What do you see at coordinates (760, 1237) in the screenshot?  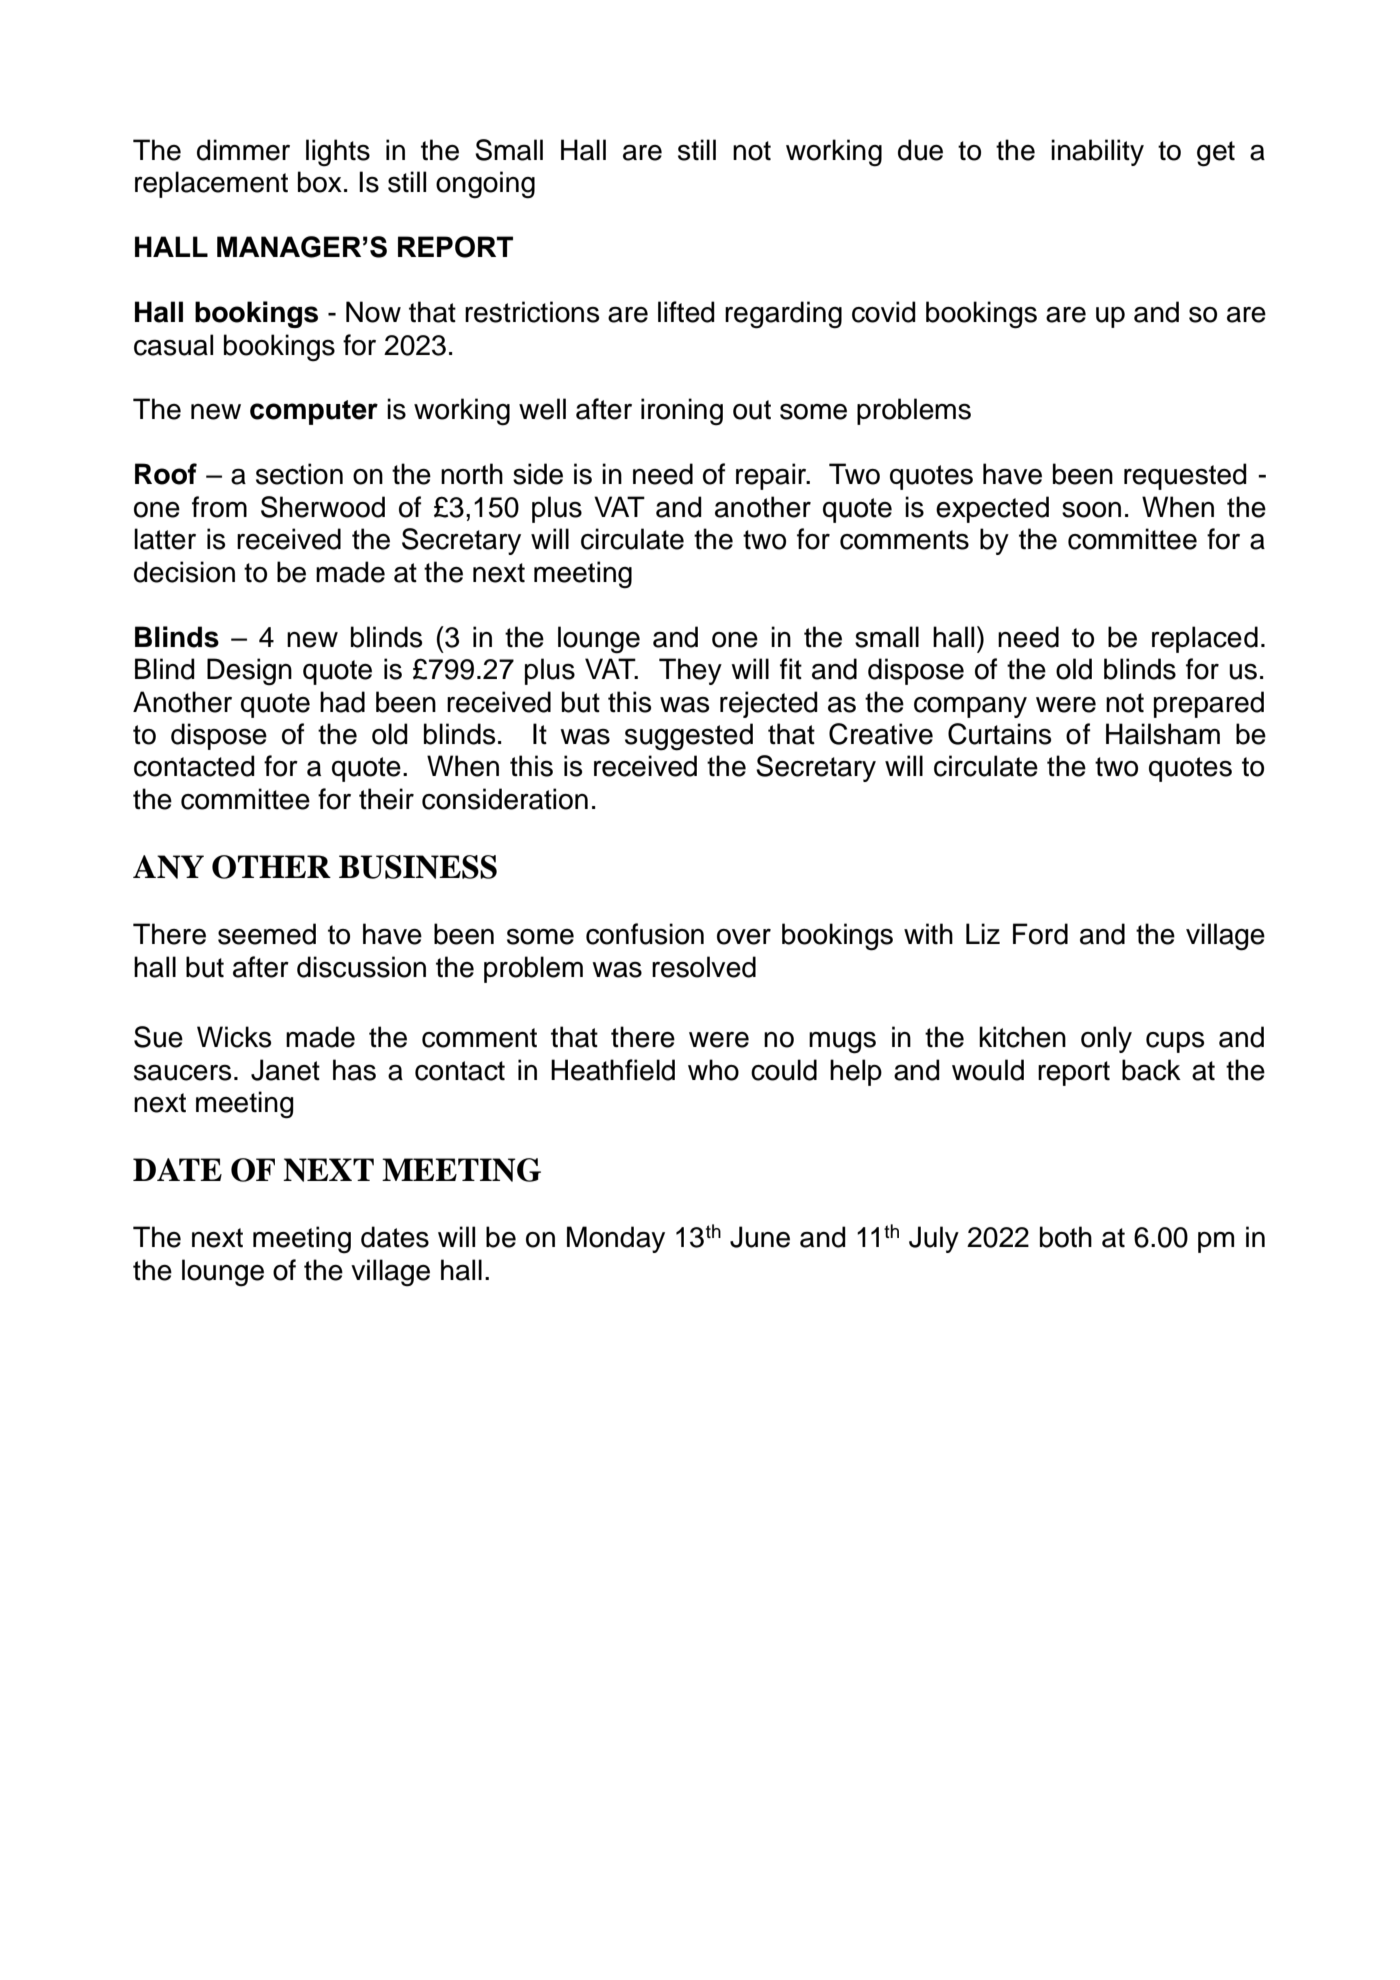 I see `June` at bounding box center [760, 1237].
